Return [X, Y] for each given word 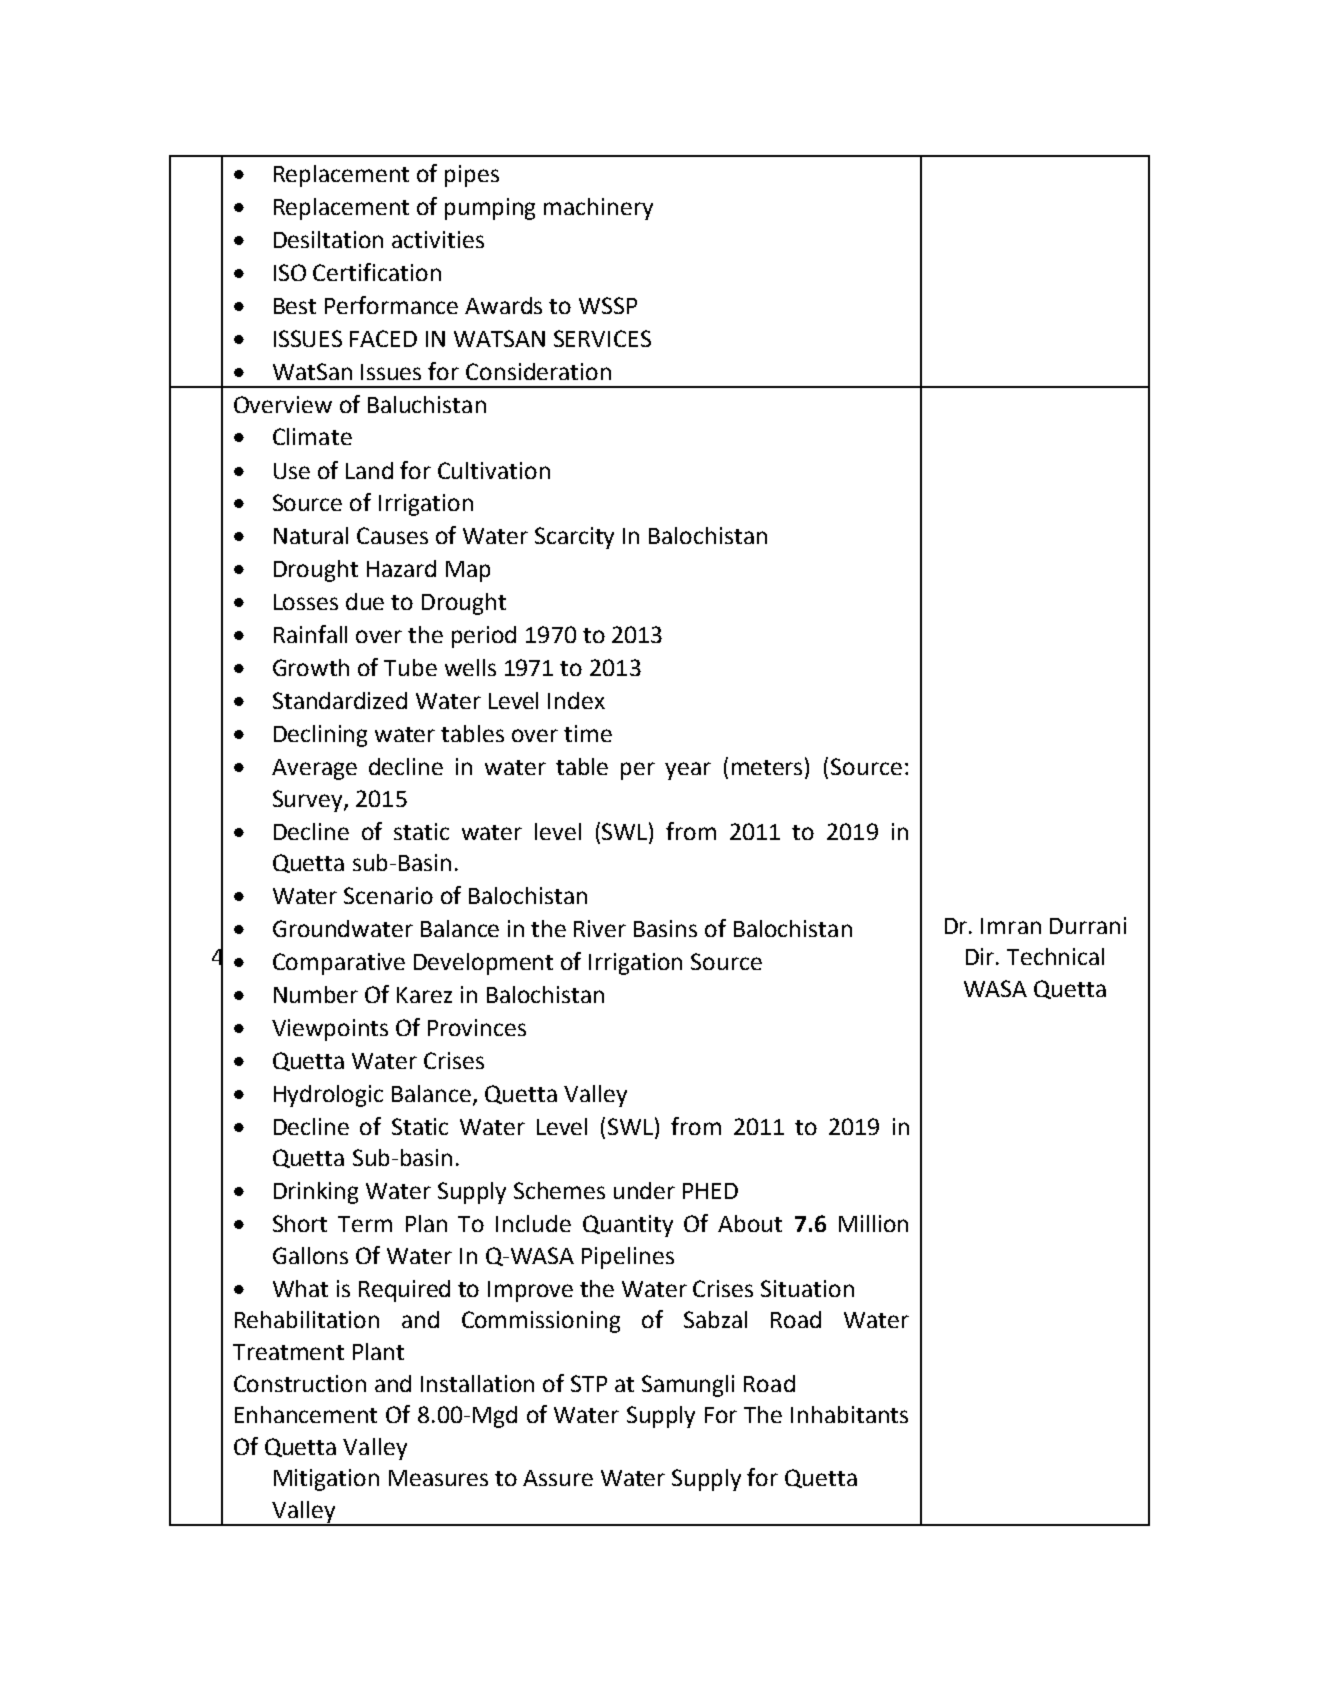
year [688, 771]
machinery [598, 209]
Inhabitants [849, 1414]
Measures [438, 1478]
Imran [1011, 926]
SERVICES [602, 338]
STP [589, 1383]
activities [438, 239]
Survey [309, 801]
